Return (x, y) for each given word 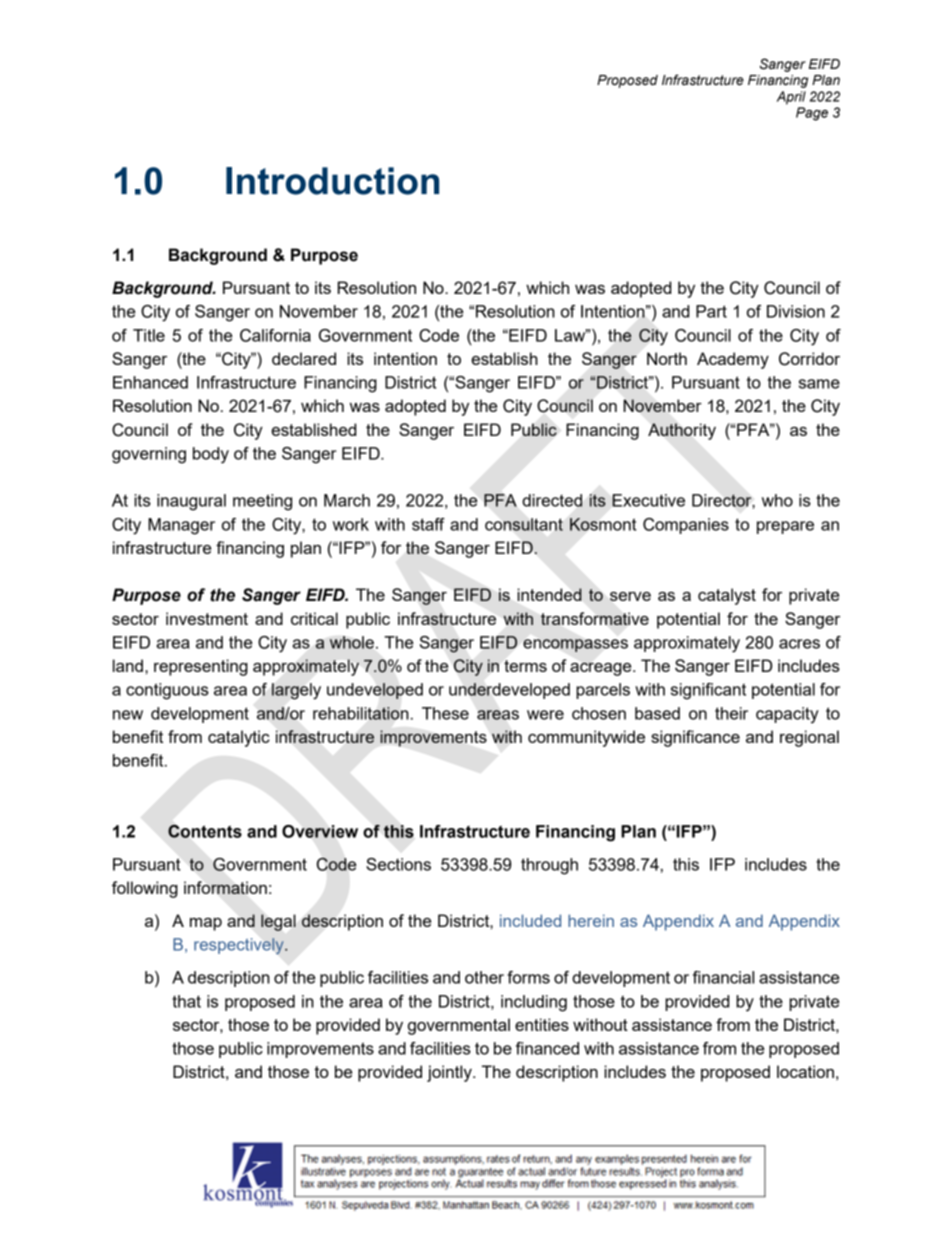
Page (812, 114)
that (186, 1001)
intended (549, 594)
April (791, 98)
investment (207, 618)
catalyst (727, 596)
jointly (450, 1073)
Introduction (332, 181)
